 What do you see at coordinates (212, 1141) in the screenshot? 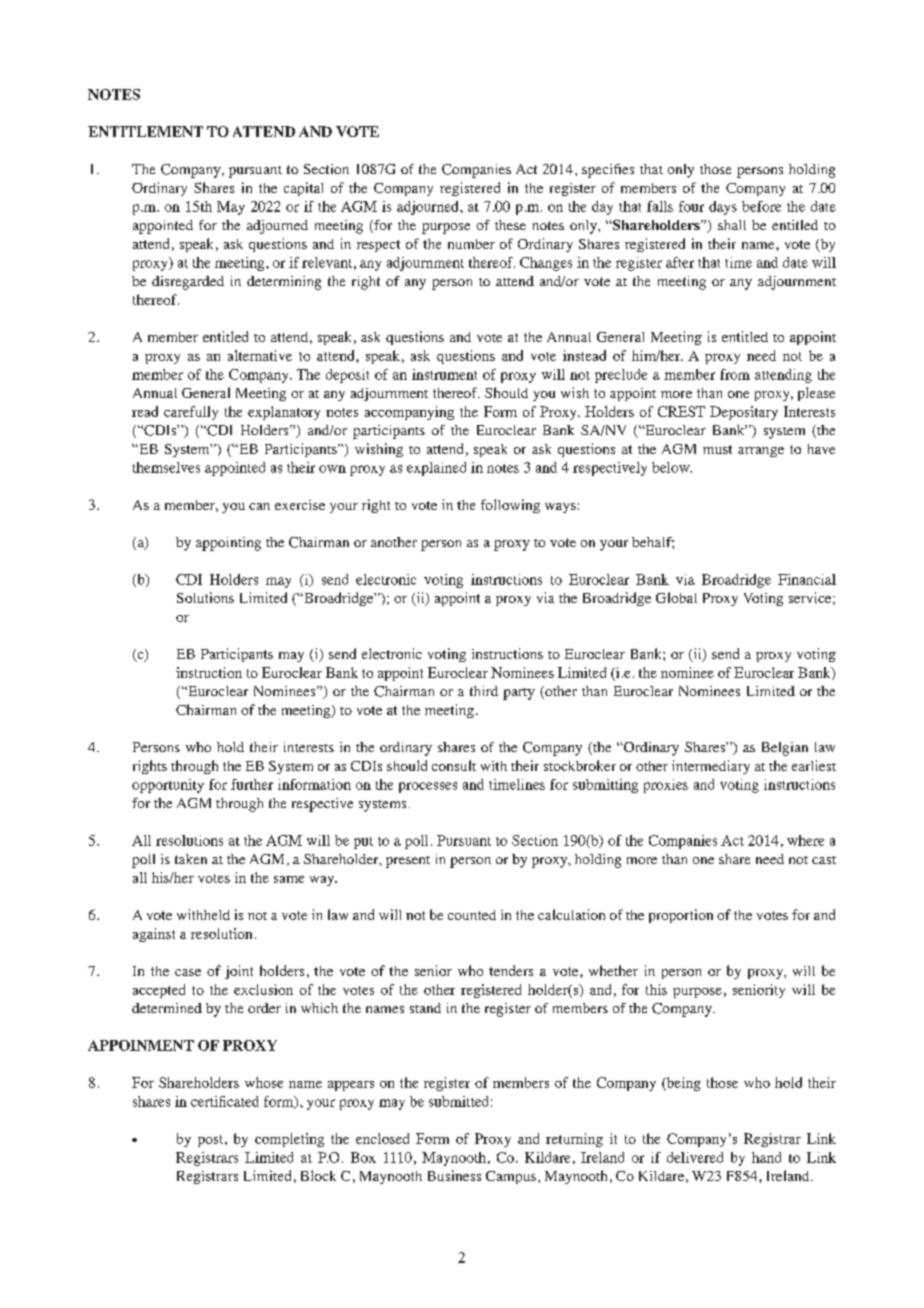
I see `post` at bounding box center [212, 1141].
